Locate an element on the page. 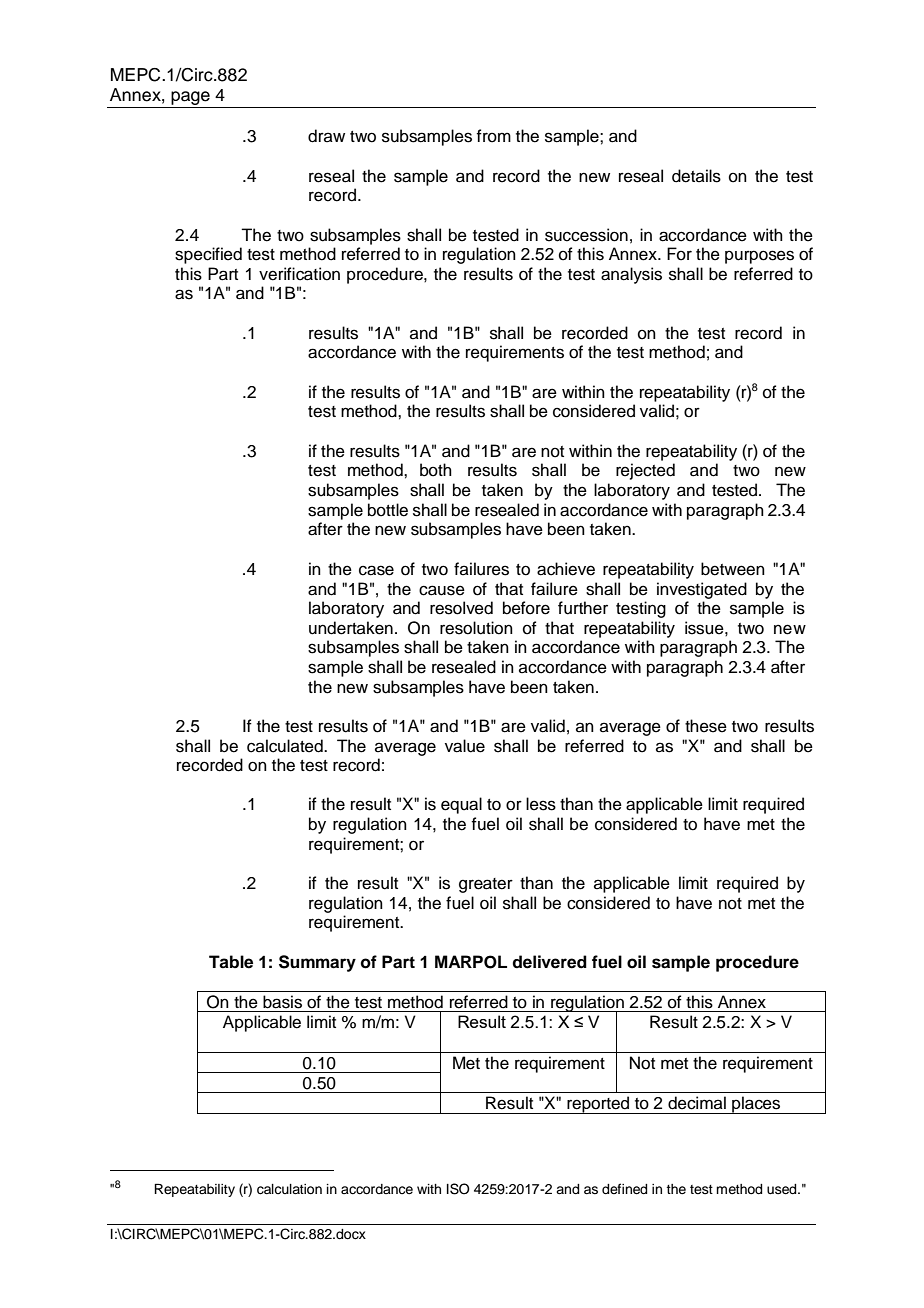 This image has width=924, height=1308. draw is located at coordinates (326, 136).
